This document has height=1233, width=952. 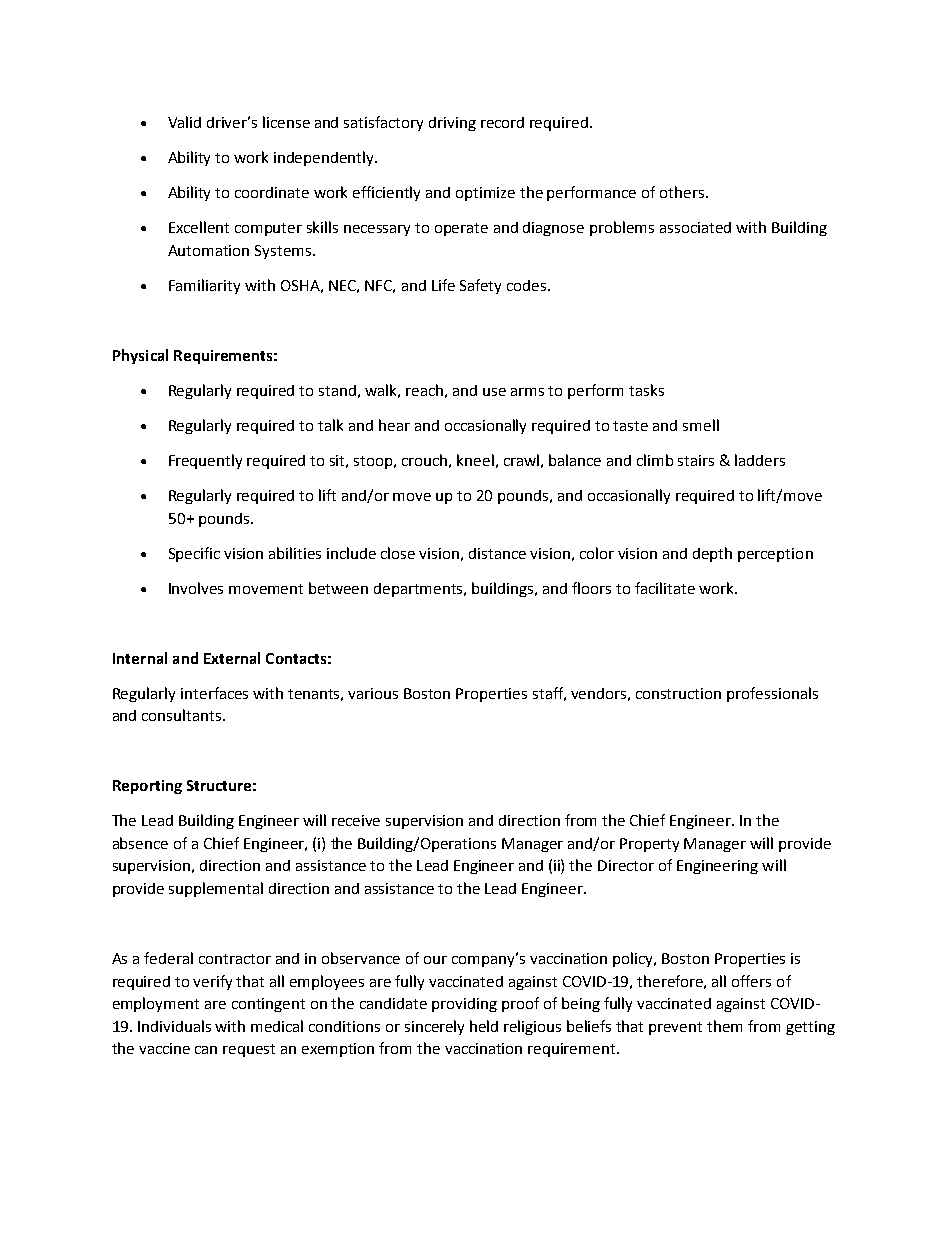 I want to click on driving, so click(x=452, y=124).
